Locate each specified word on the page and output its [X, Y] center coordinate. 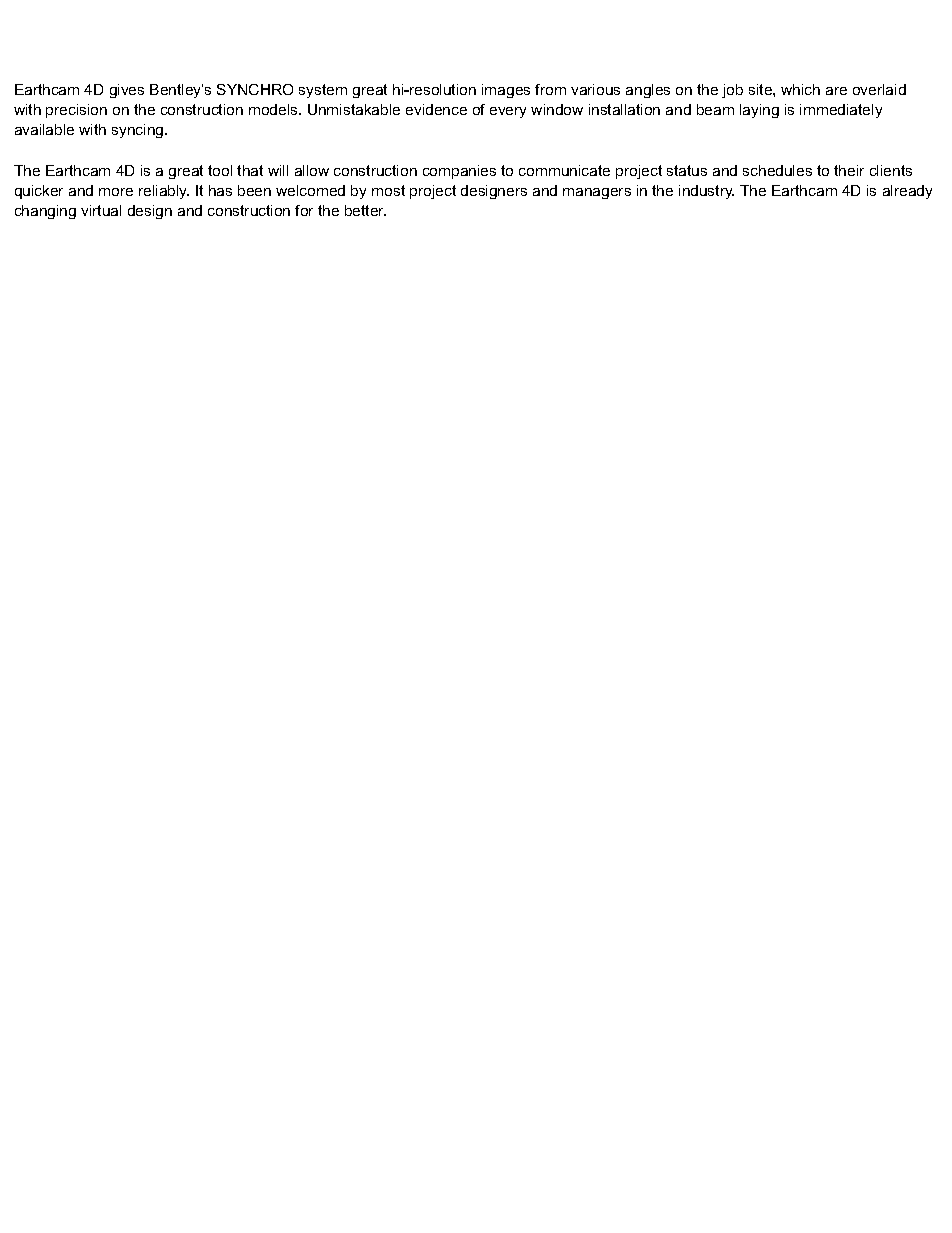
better [365, 210]
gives [127, 91]
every [508, 112]
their [849, 170]
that [250, 170]
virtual [101, 210]
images [506, 91]
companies [459, 172]
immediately [841, 111]
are [836, 91]
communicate [564, 170]
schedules [777, 170]
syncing [139, 131]
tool [220, 170]
